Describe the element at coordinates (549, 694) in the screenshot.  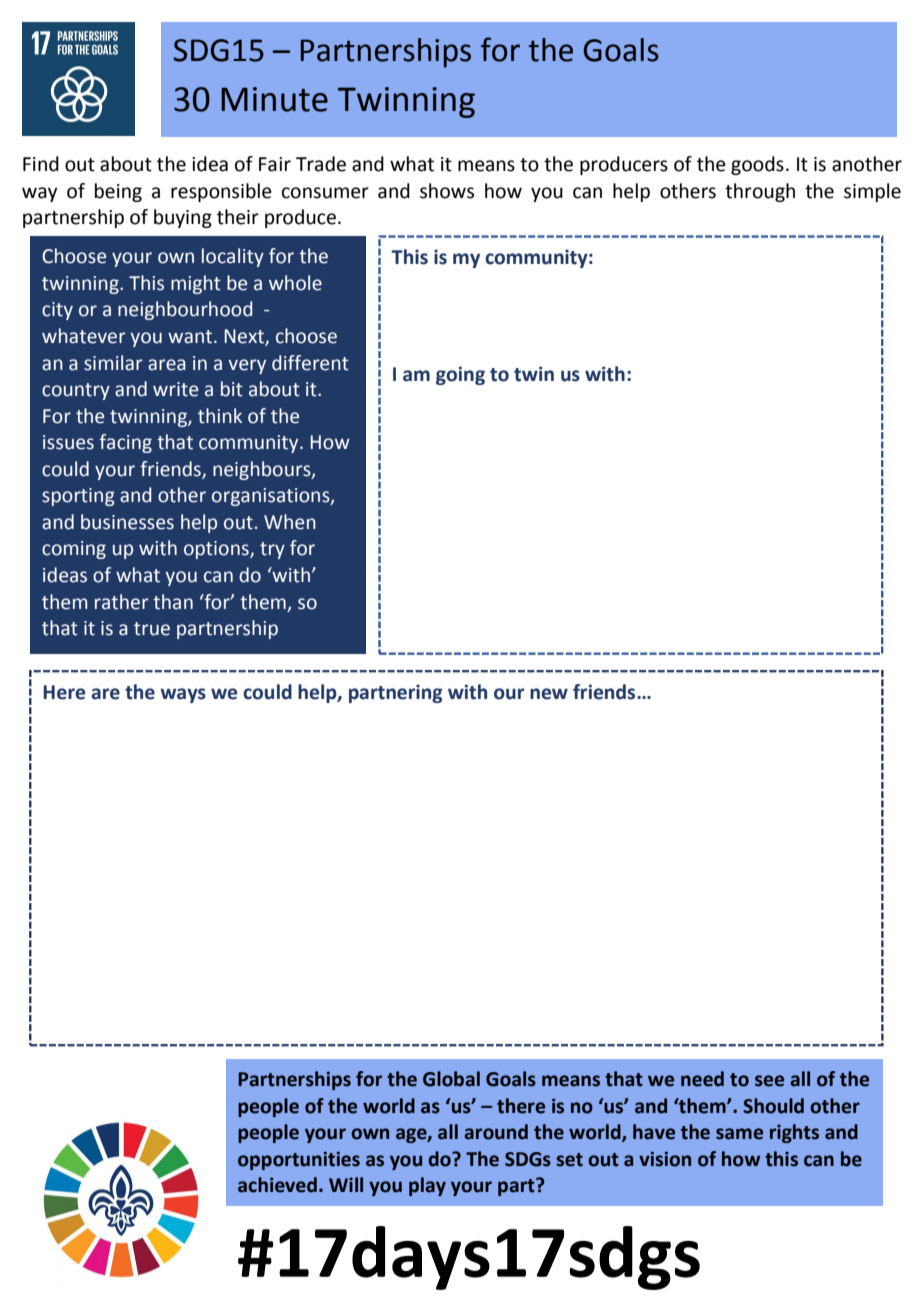
I see `new` at that location.
